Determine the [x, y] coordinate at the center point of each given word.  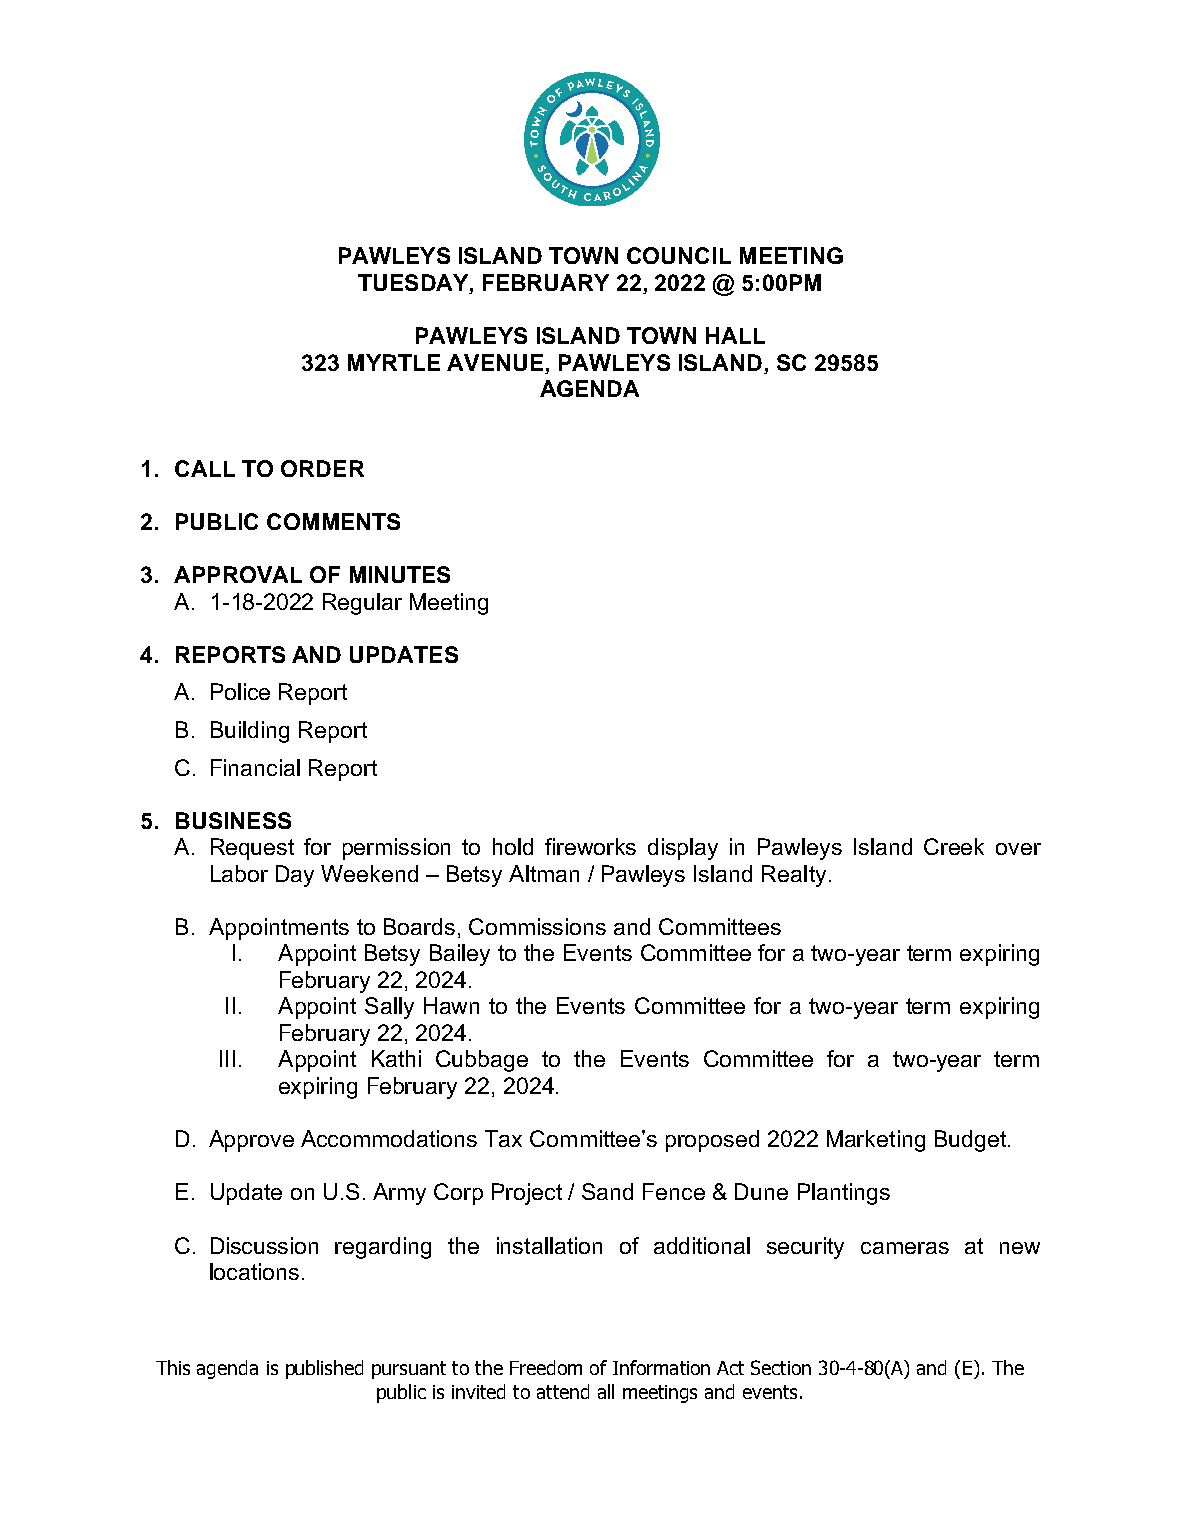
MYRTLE [394, 362]
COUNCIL [679, 255]
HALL [735, 335]
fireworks [590, 846]
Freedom [546, 1367]
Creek [954, 846]
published [324, 1369]
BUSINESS [233, 820]
